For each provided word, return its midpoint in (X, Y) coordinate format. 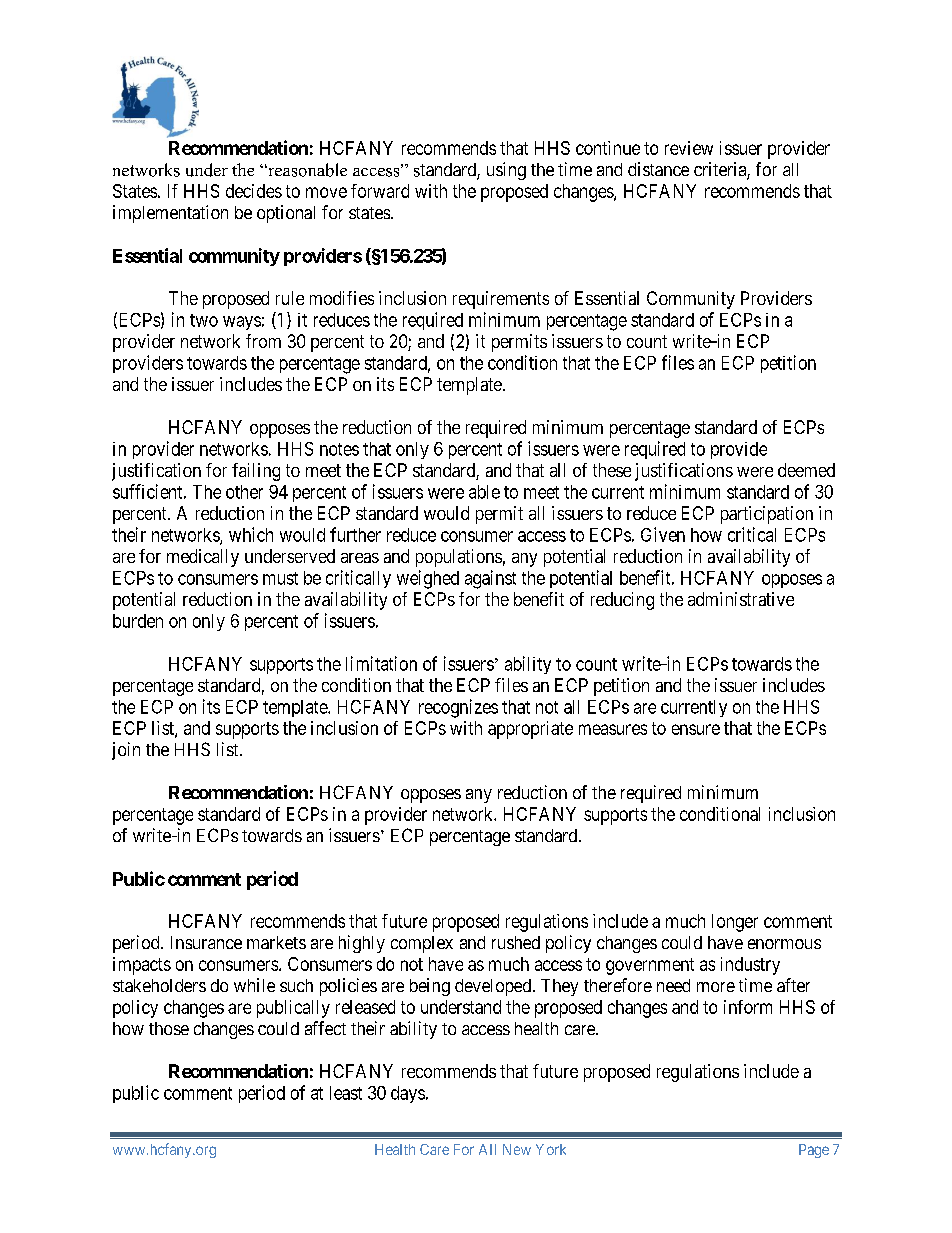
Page (814, 1151)
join (126, 751)
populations (459, 558)
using (506, 171)
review (689, 148)
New (517, 1149)
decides (254, 191)
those (169, 1028)
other (244, 492)
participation (767, 515)
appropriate (530, 730)
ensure (696, 729)
